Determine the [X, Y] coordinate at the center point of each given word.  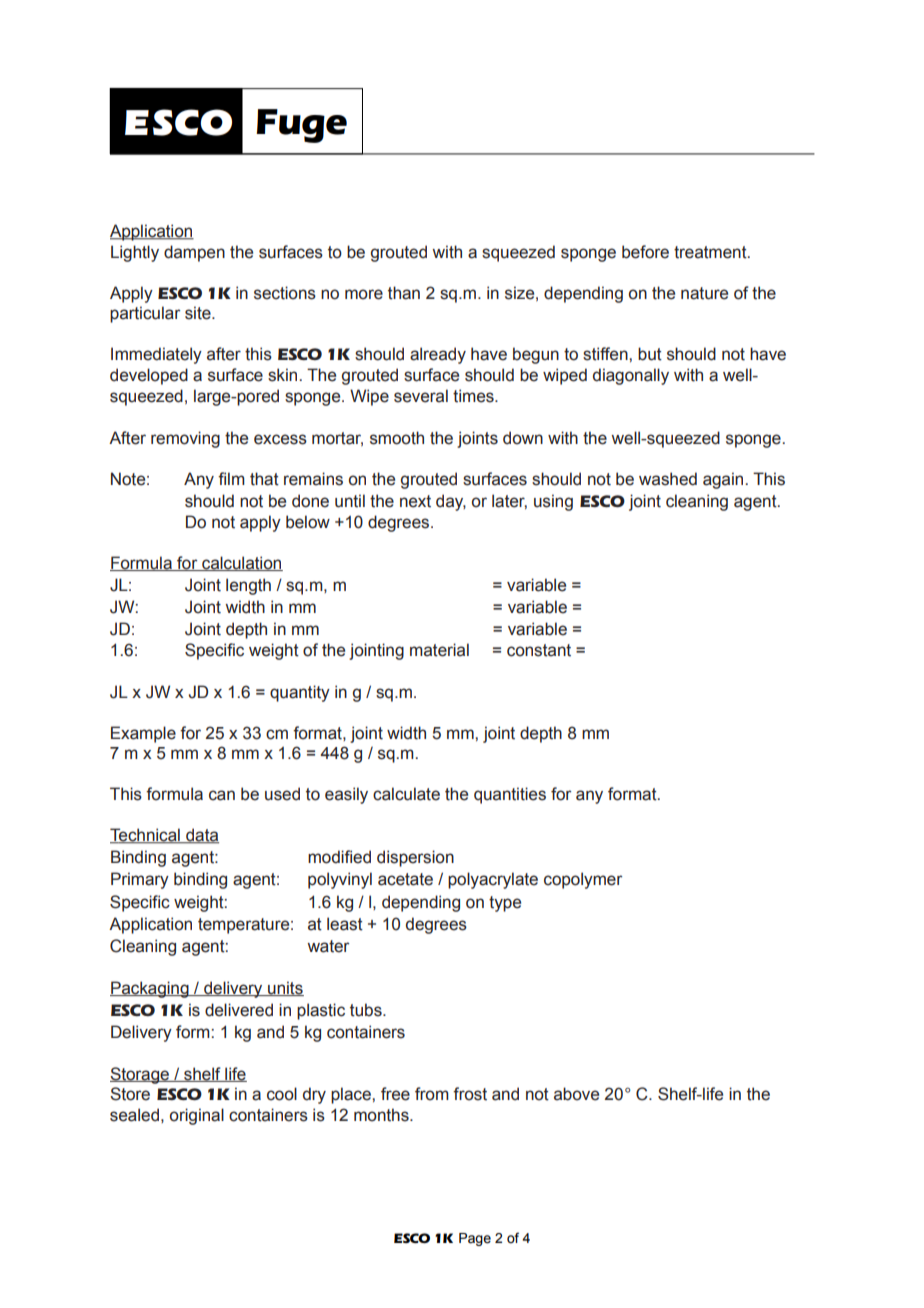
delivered [239, 1010]
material [439, 650]
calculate [406, 794]
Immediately [156, 355]
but [650, 354]
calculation [241, 563]
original [197, 1116]
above [576, 1094]
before [645, 252]
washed [668, 479]
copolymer [583, 880]
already [438, 355]
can [222, 795]
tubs [367, 1010]
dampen [194, 253]
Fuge [301, 126]
